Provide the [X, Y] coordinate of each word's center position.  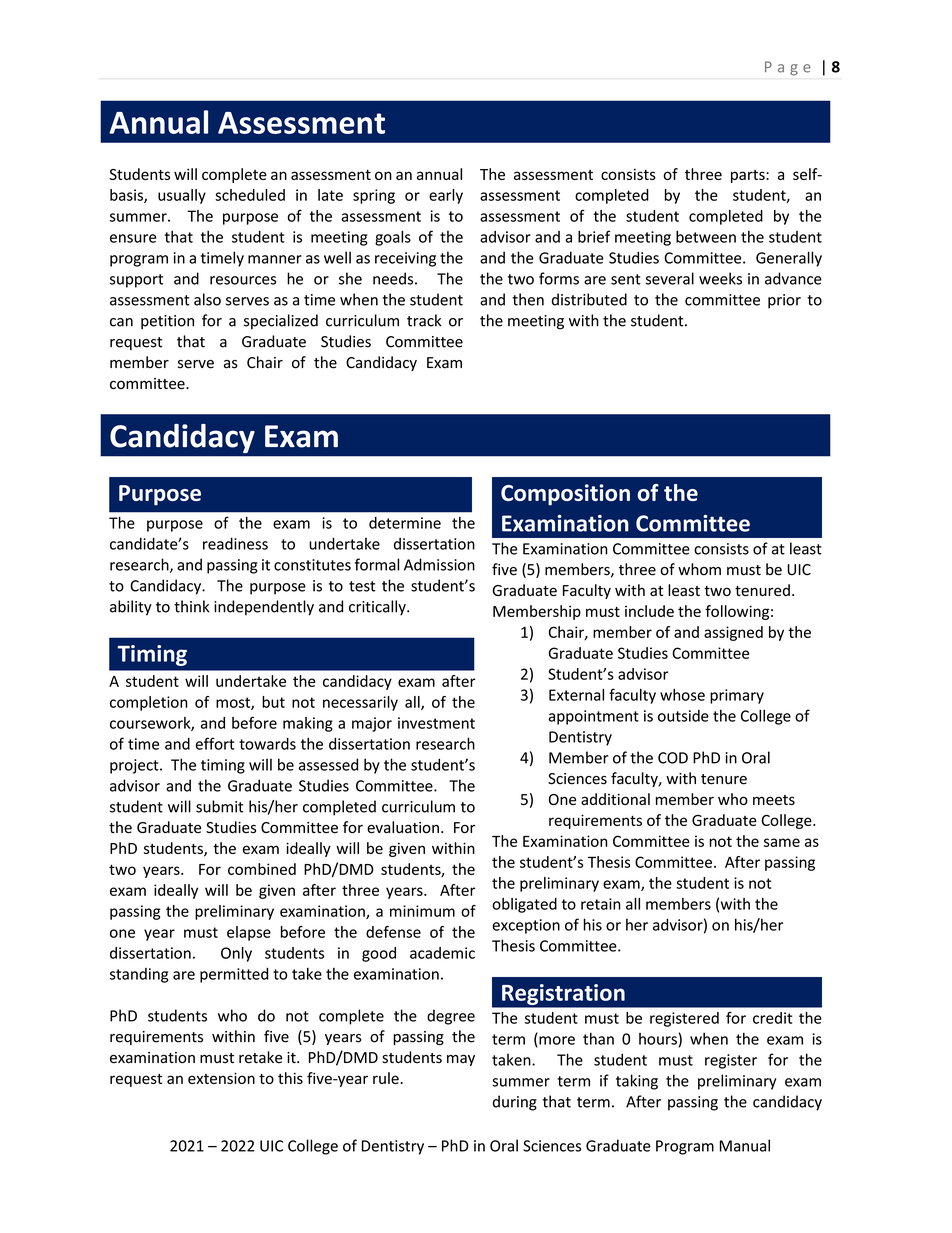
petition [167, 322]
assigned [733, 633]
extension [221, 1078]
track [424, 320]
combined [262, 869]
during [515, 1103]
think [191, 606]
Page [787, 68]
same [782, 842]
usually [182, 196]
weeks [720, 278]
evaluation [403, 827]
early [446, 196]
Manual [745, 1145]
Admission [439, 564]
